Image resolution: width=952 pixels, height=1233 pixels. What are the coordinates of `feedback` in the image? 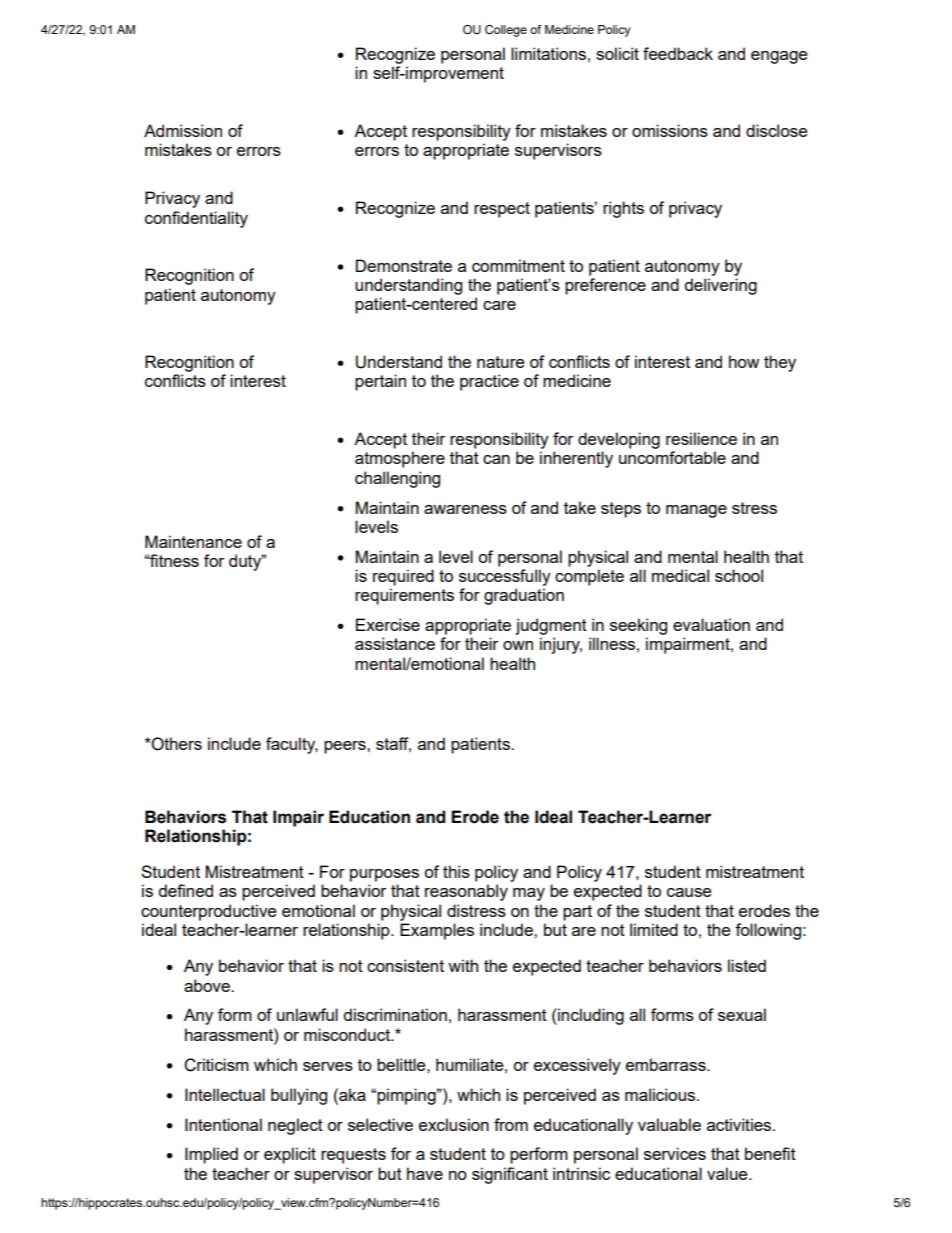 It's located at (678, 53).
